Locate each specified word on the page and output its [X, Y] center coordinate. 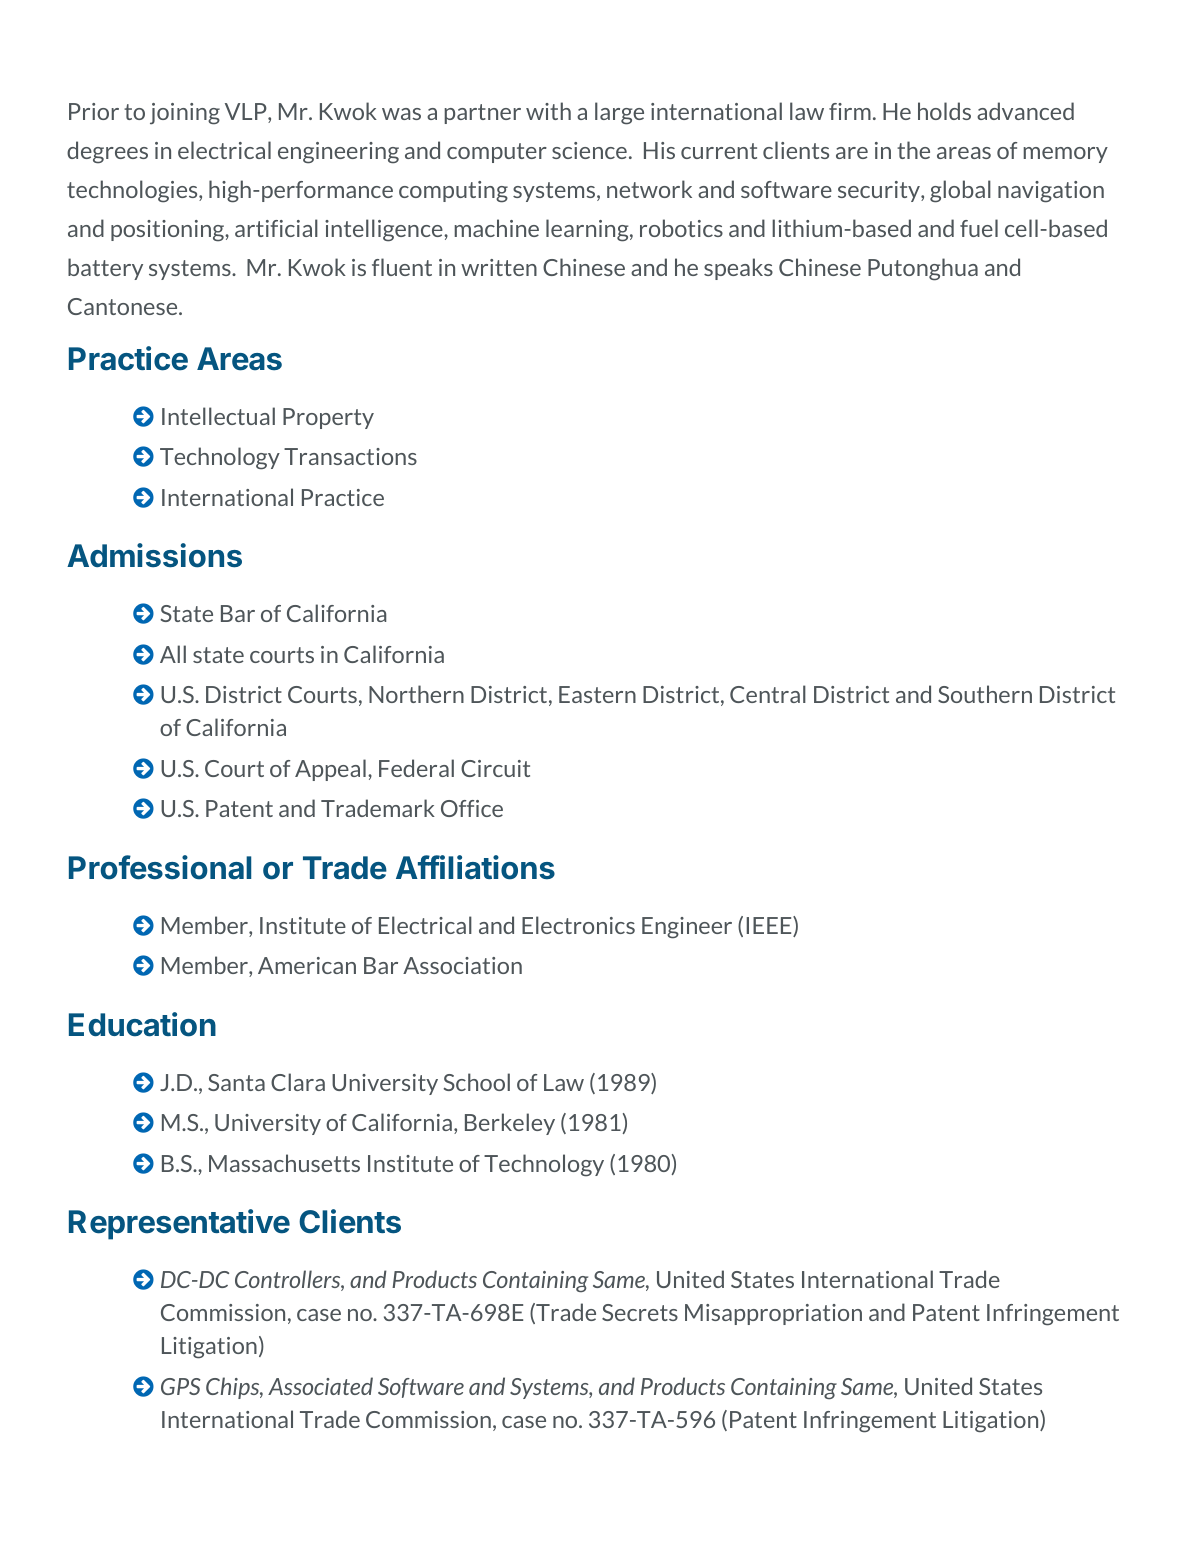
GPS [181, 1386]
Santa [236, 1082]
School [477, 1082]
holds [944, 111]
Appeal [330, 770]
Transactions [350, 456]
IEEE [770, 926]
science [589, 150]
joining [185, 114]
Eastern [597, 694]
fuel [979, 228]
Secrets [640, 1312]
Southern [985, 694]
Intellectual [218, 416]
